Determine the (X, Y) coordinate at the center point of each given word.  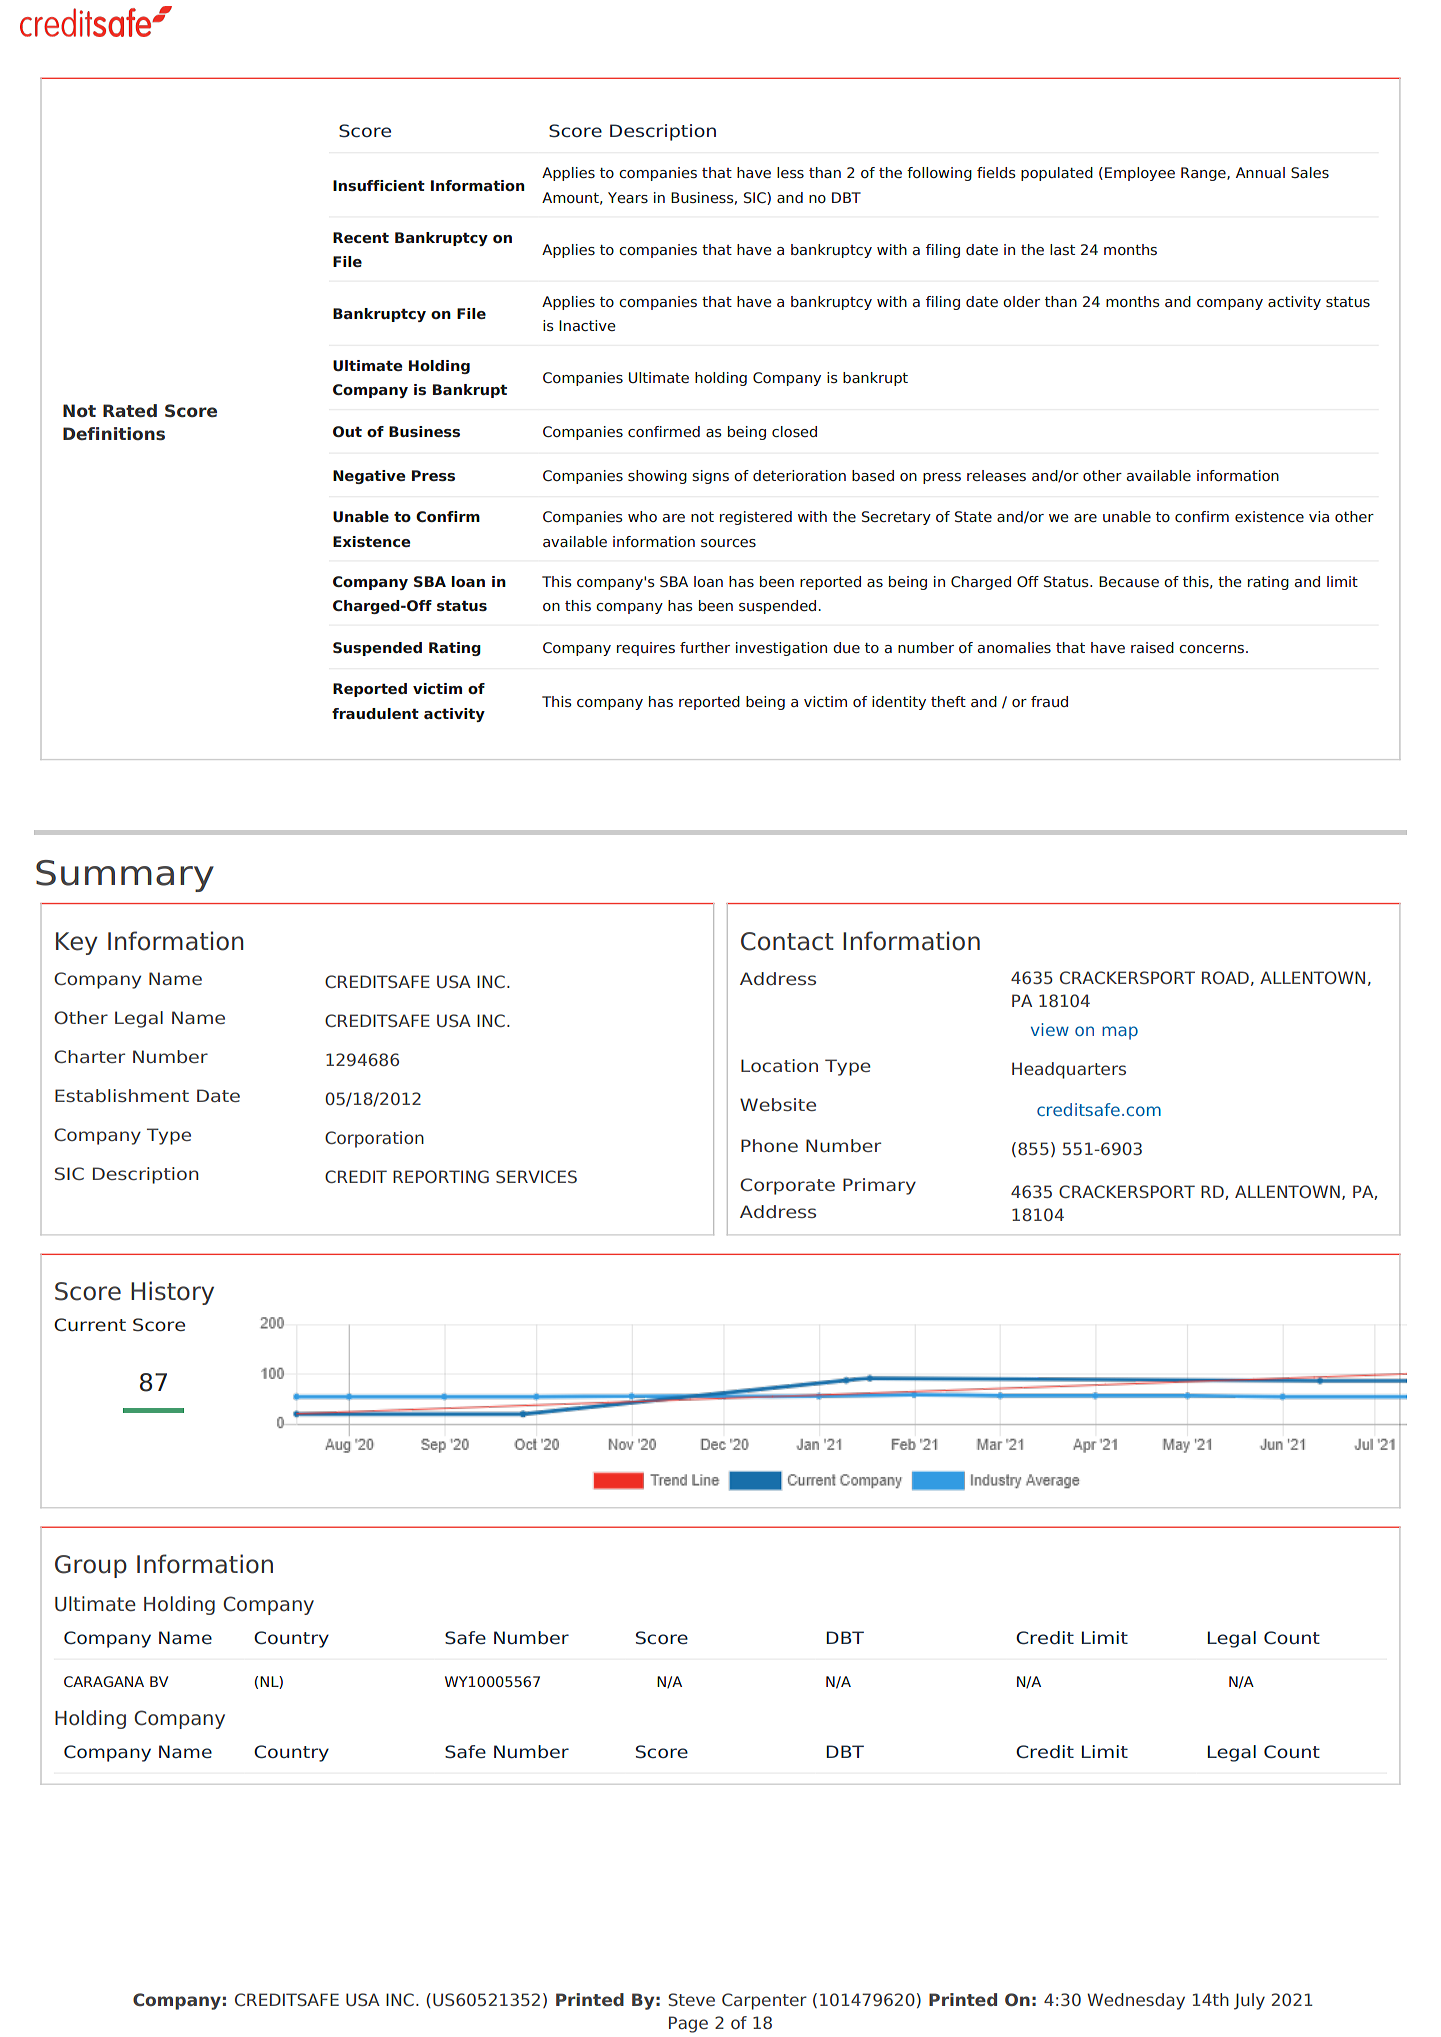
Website (778, 1104)
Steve (691, 1999)
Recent (361, 237)
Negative (369, 477)
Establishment (122, 1095)
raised (1152, 647)
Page (688, 2024)
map (1120, 1033)
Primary (879, 1186)
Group (91, 1566)
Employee (1140, 174)
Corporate (787, 1186)
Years (628, 197)
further (705, 647)
